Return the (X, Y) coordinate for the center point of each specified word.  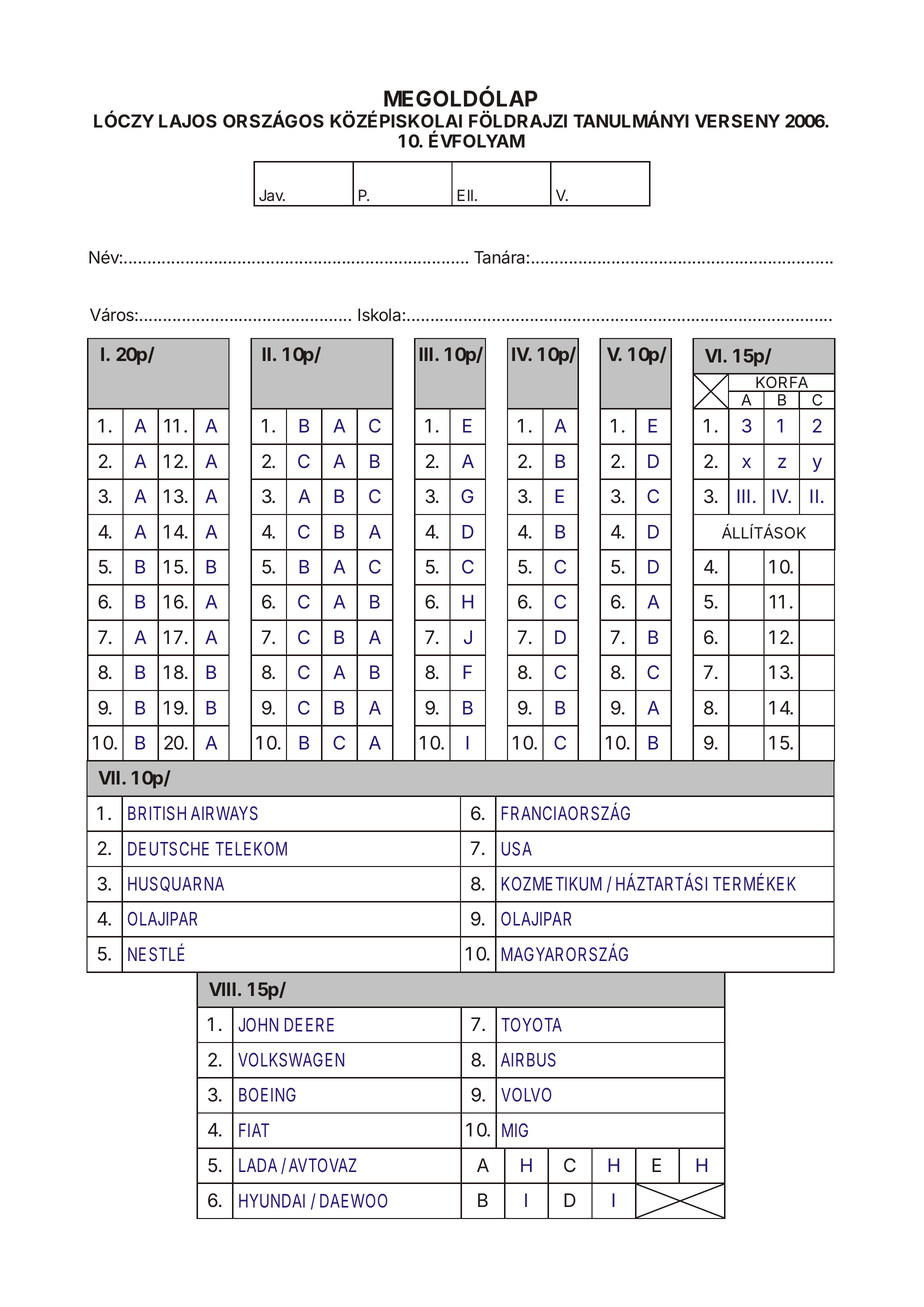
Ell (465, 195)
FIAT (254, 1130)
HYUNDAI (272, 1201)
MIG (515, 1130)
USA (516, 849)
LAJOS (188, 121)
